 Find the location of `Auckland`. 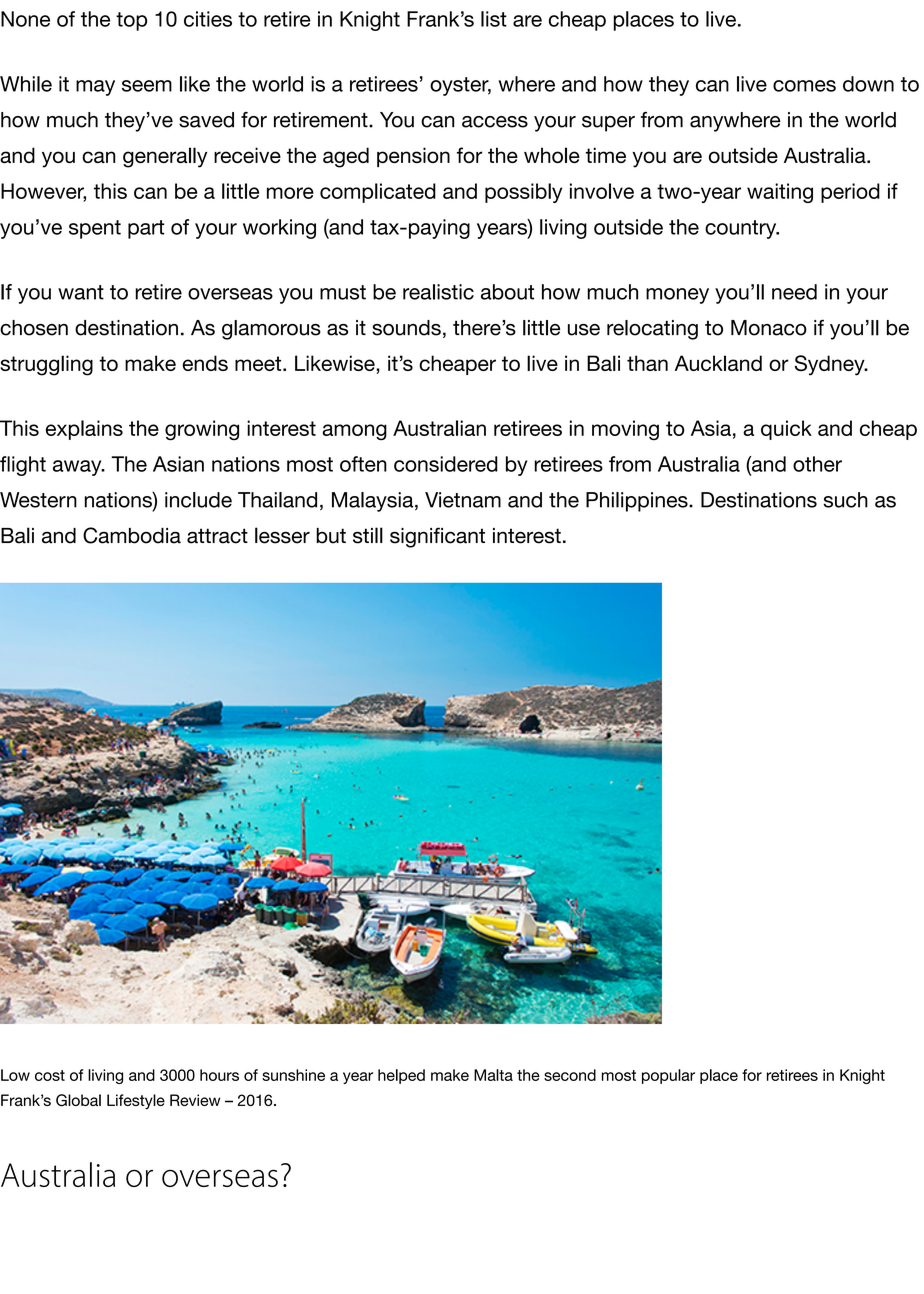

Auckland is located at coordinates (718, 363).
